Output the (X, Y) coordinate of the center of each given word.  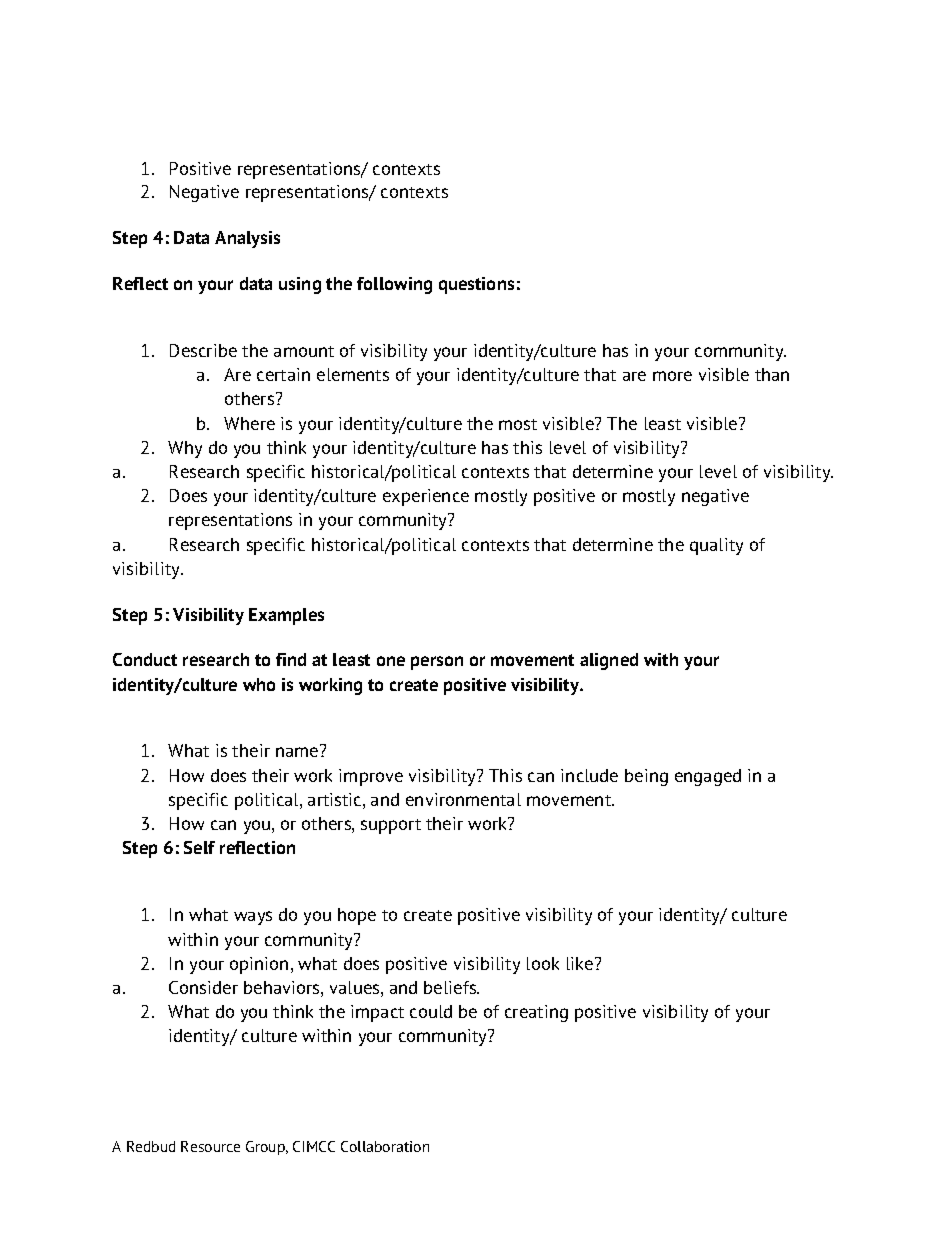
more (672, 376)
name (297, 752)
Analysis (247, 239)
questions (476, 285)
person (437, 663)
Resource (210, 1146)
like (581, 963)
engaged (708, 777)
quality (716, 546)
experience (426, 497)
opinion (259, 965)
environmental (463, 799)
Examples (286, 616)
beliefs (451, 987)
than (772, 374)
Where (249, 423)
